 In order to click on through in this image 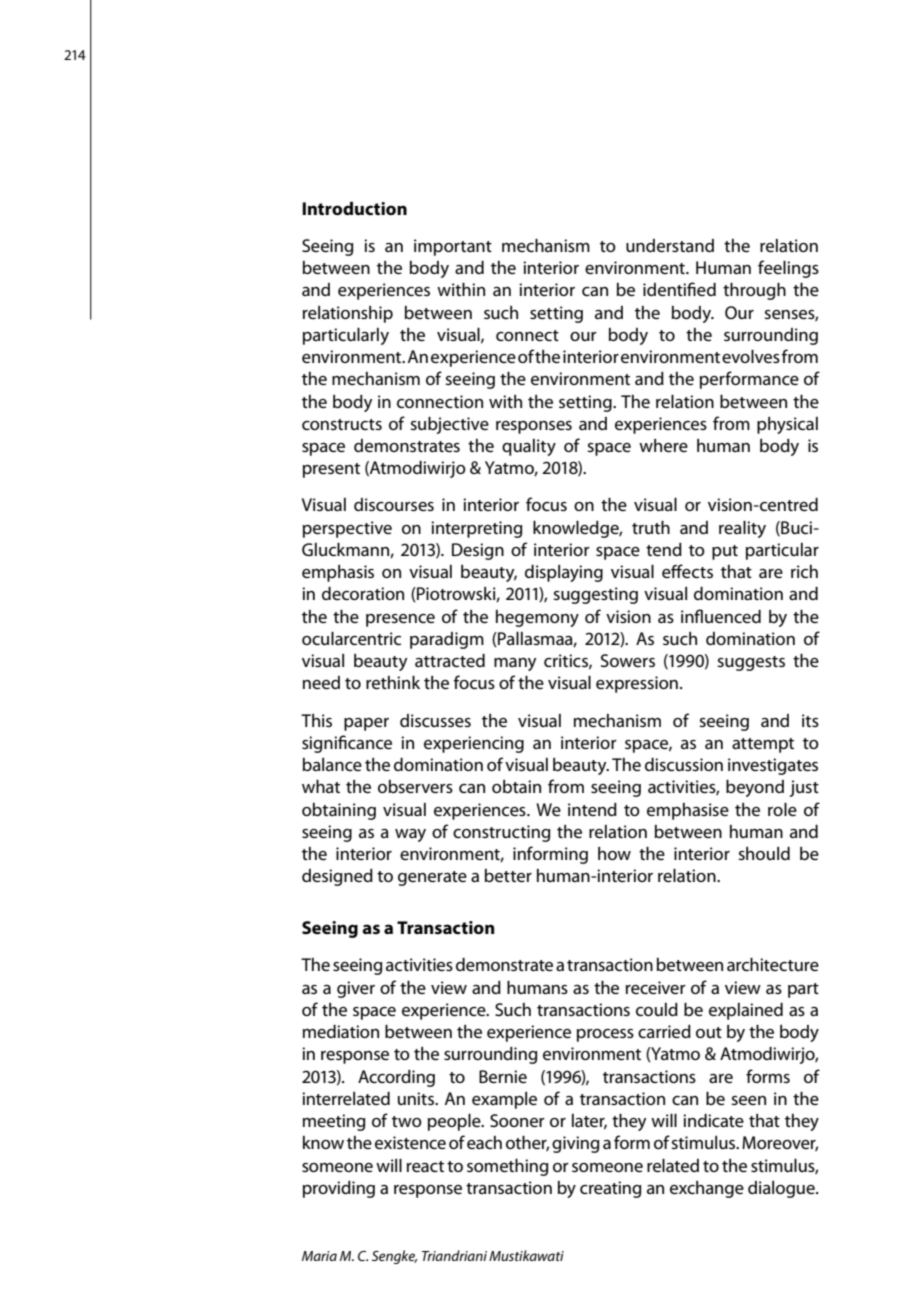, I will do `click(754, 291)`.
